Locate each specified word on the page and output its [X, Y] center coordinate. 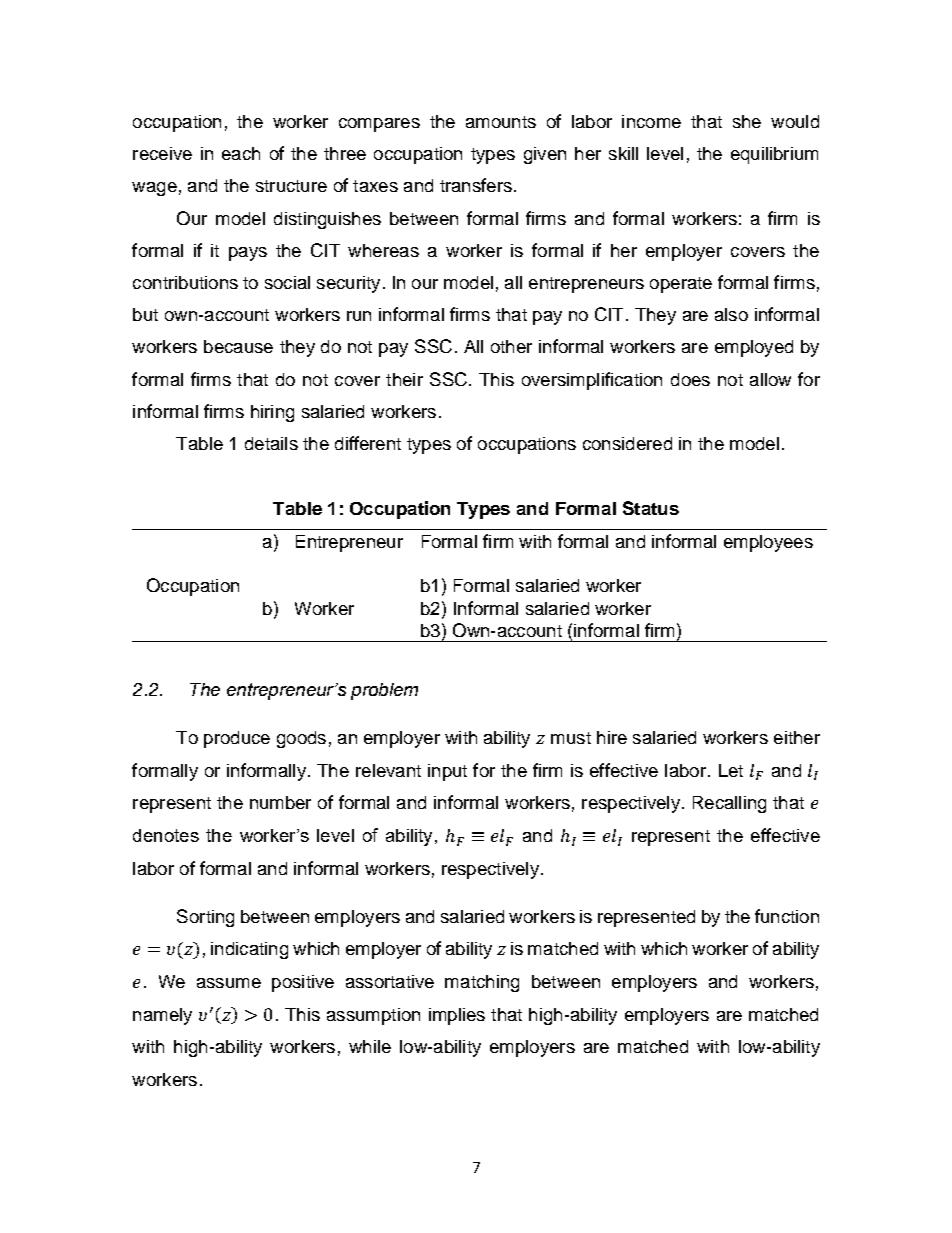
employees [768, 543]
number [280, 802]
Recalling [729, 804]
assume [229, 983]
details [271, 443]
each [241, 153]
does [690, 379]
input [447, 772]
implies [457, 1016]
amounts [501, 122]
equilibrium [774, 155]
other [511, 346]
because [238, 346]
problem [384, 691]
